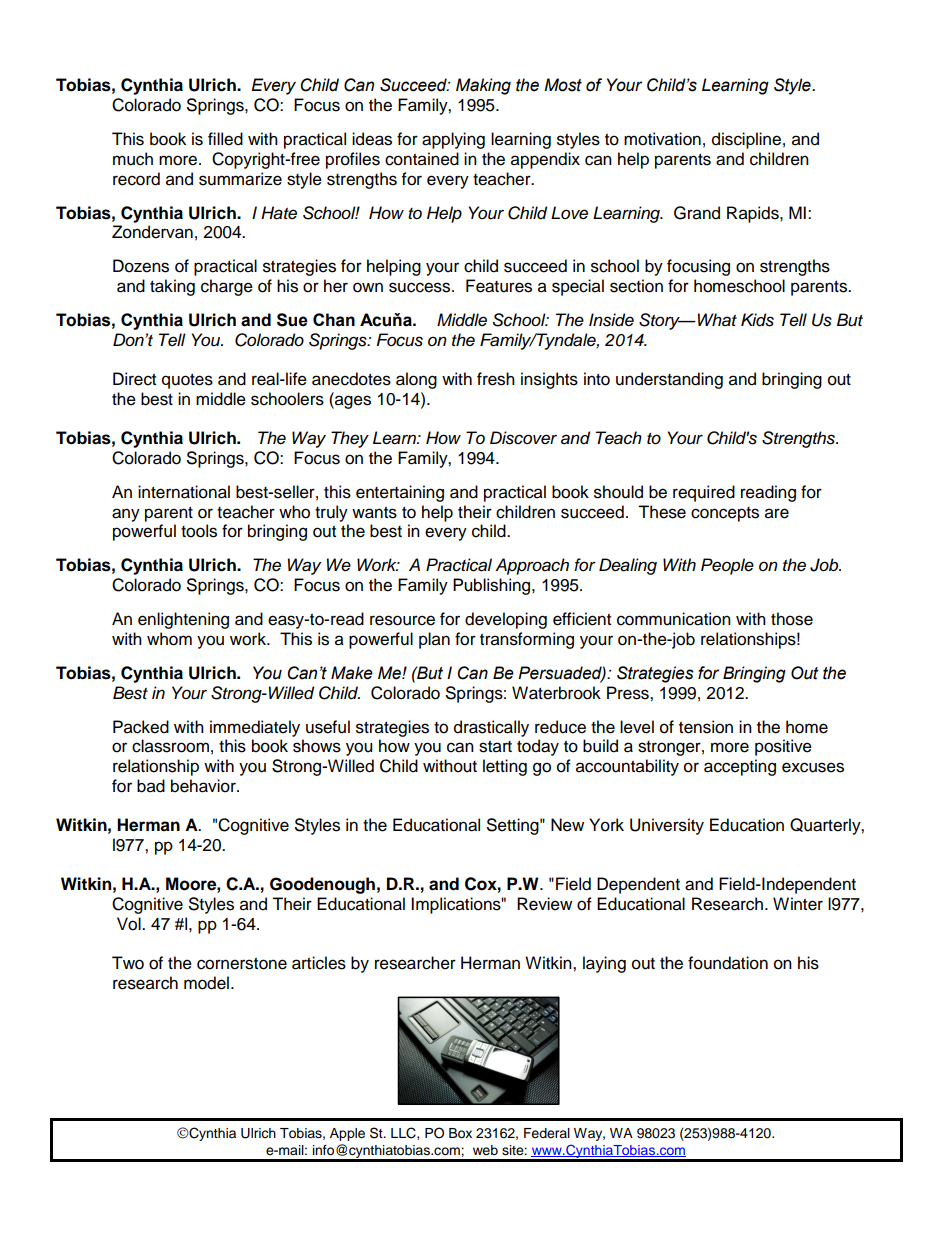  Describe the element at coordinates (725, 514) in the image. I see `concepts` at that location.
